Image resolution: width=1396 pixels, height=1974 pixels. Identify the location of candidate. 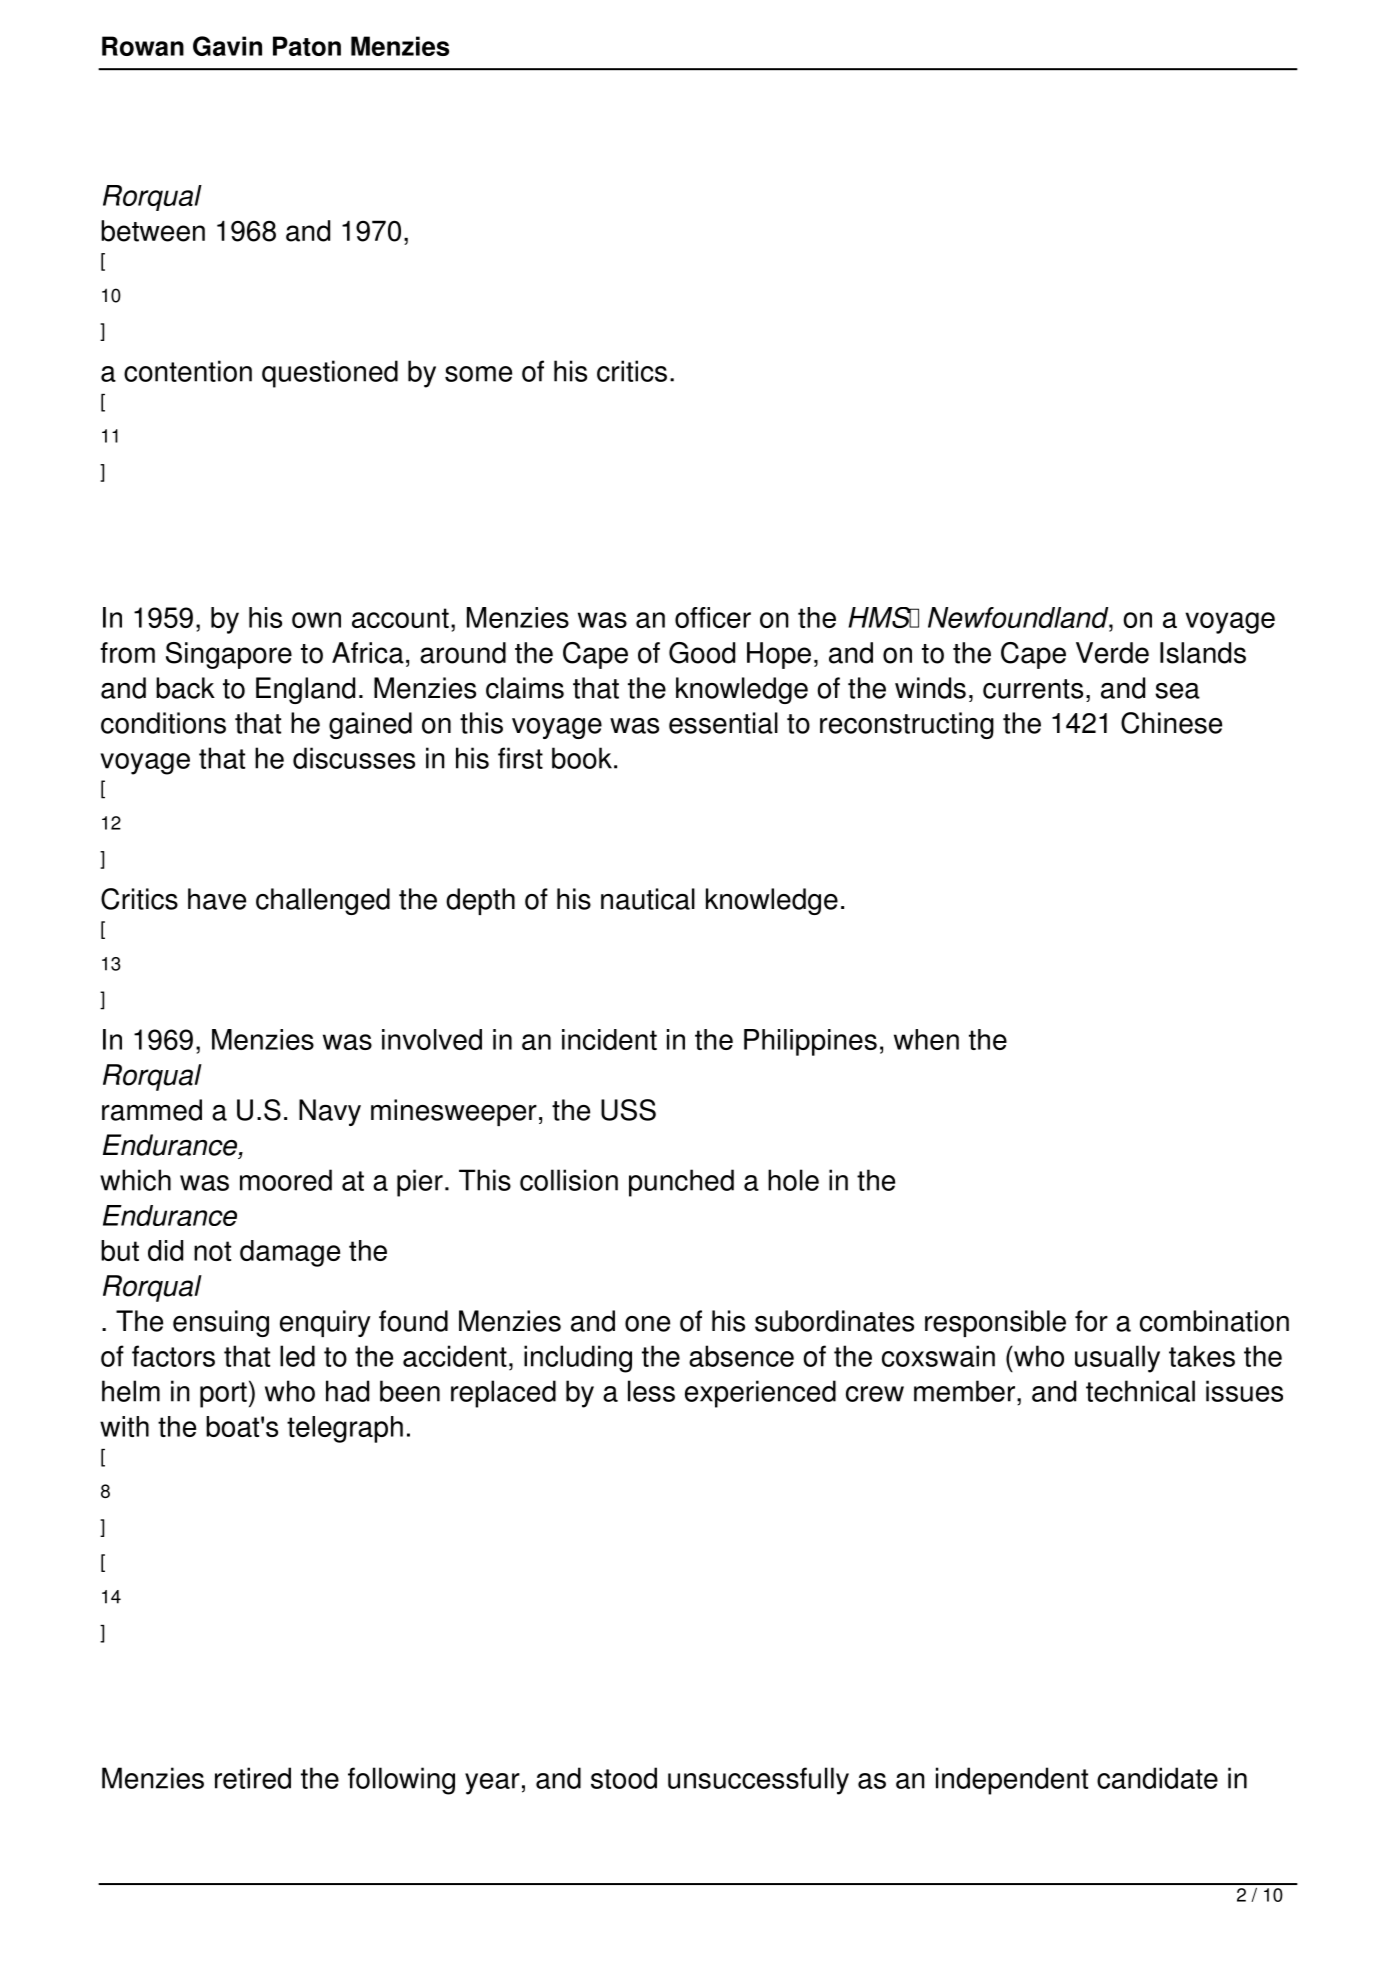
(1157, 1778).
